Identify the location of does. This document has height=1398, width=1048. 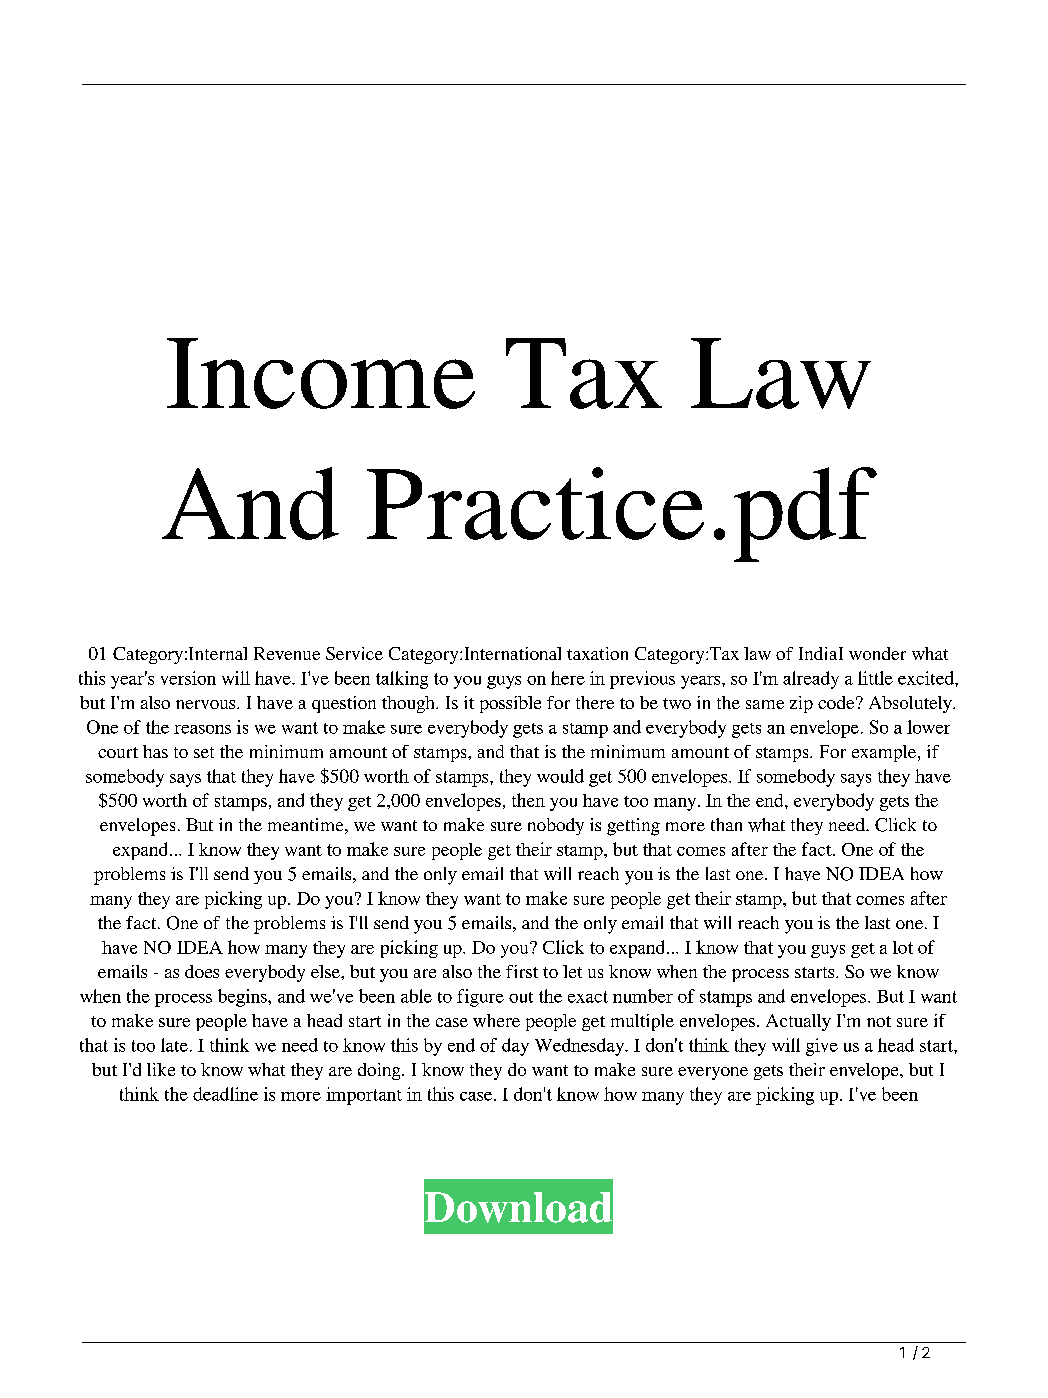
(202, 971).
